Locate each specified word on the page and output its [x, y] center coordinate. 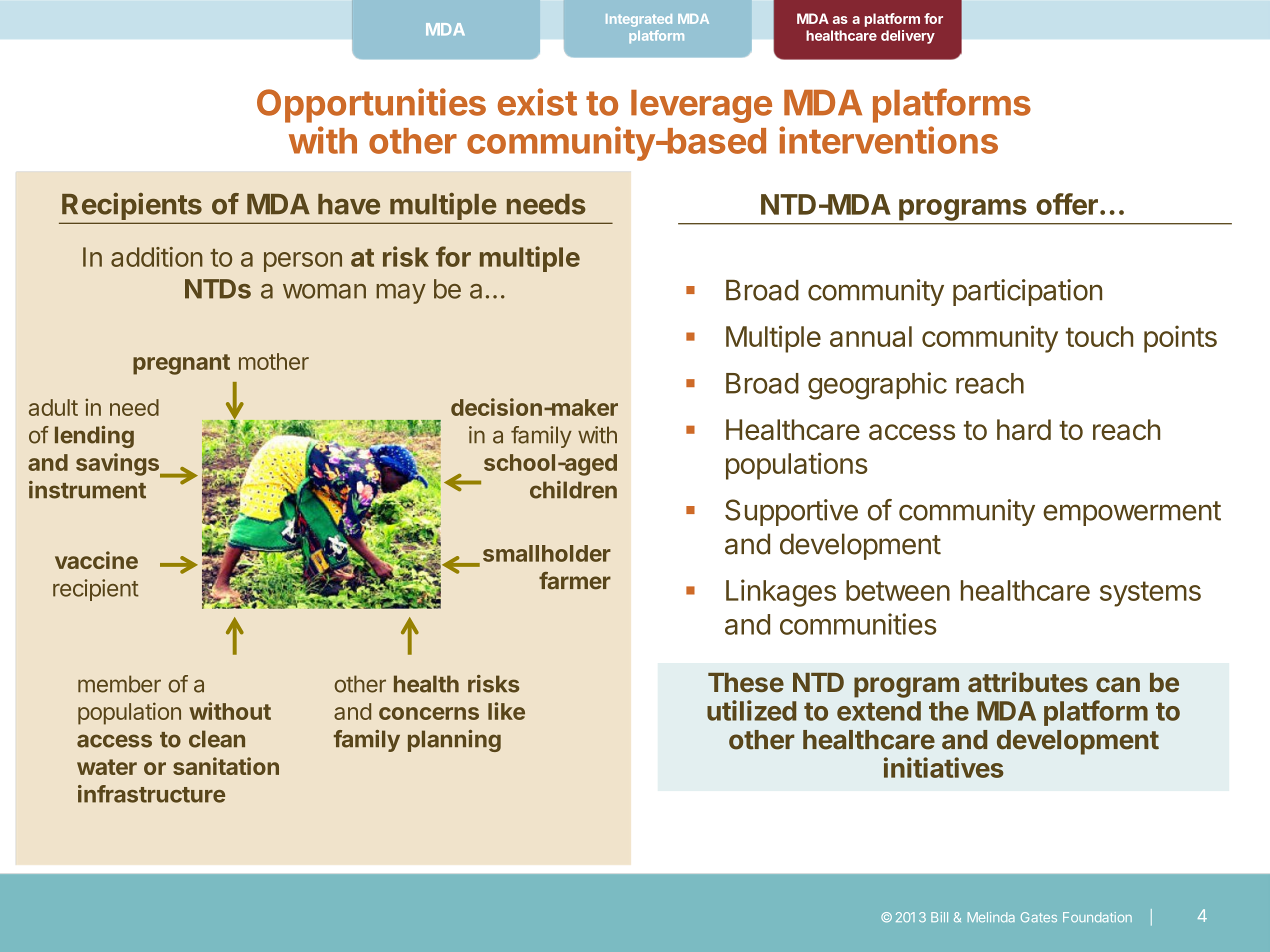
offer [1067, 204]
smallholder [547, 553]
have [349, 204]
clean [217, 739]
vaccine [96, 560]
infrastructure [151, 794]
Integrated [639, 20]
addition [157, 257]
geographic [877, 386]
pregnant [181, 364]
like [506, 711]
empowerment [1132, 513]
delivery [908, 37]
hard [1024, 429]
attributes [1028, 682]
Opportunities [371, 105]
